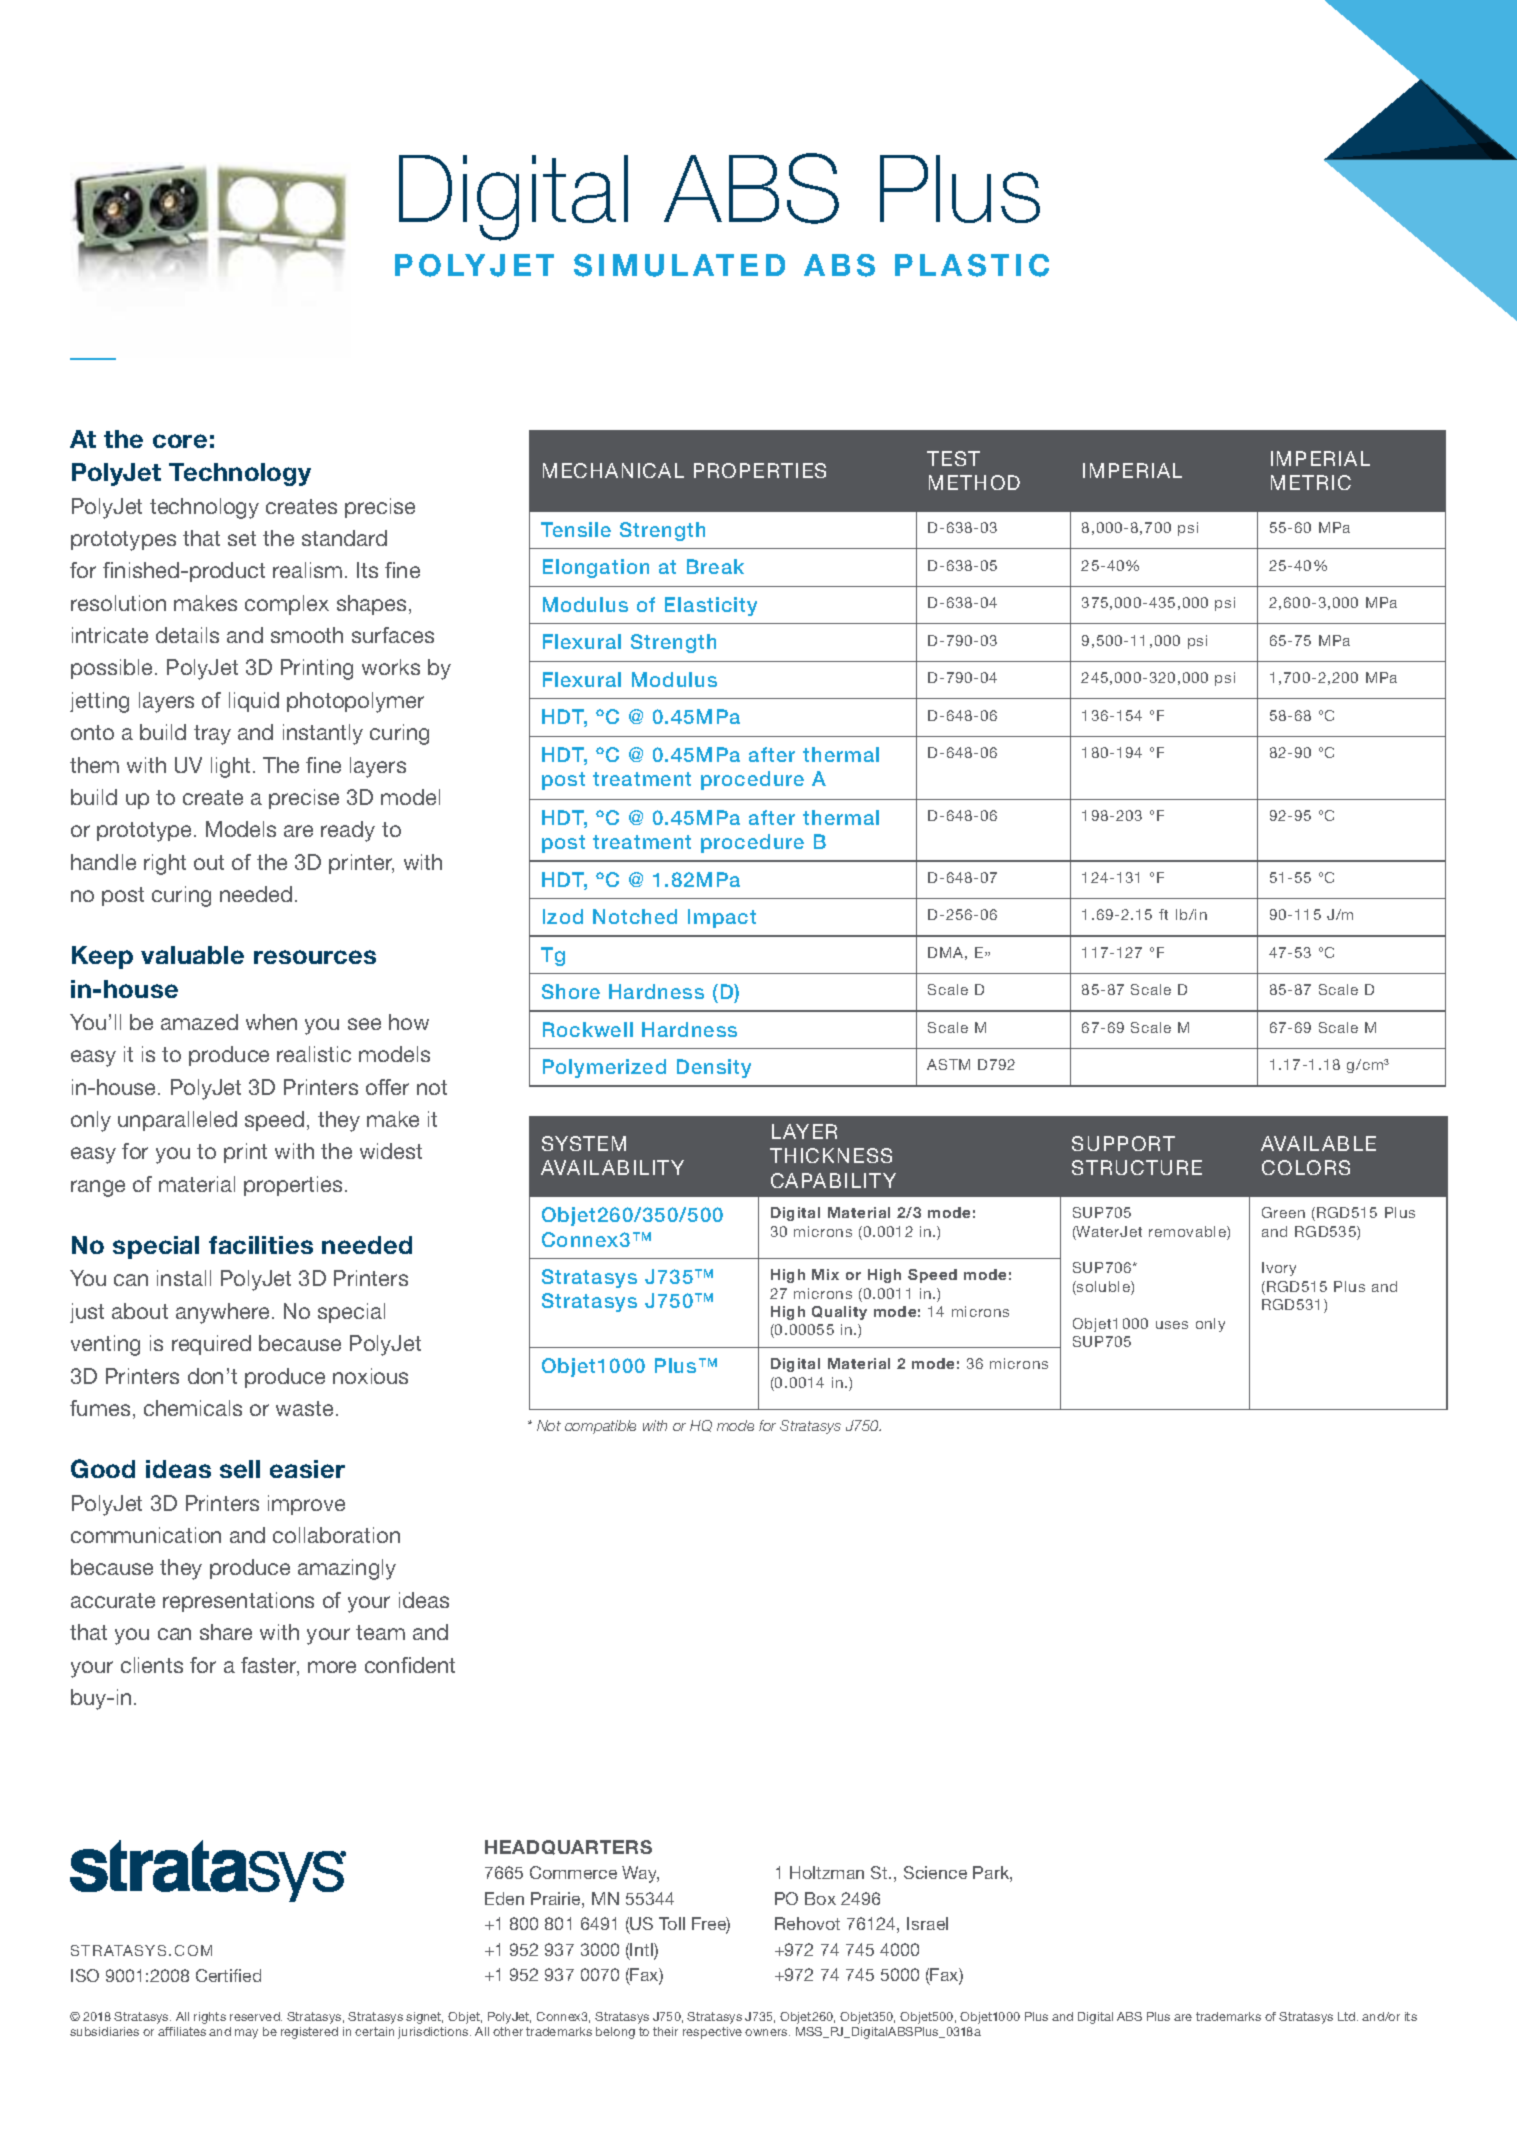  I want to click on Impact, so click(722, 918).
